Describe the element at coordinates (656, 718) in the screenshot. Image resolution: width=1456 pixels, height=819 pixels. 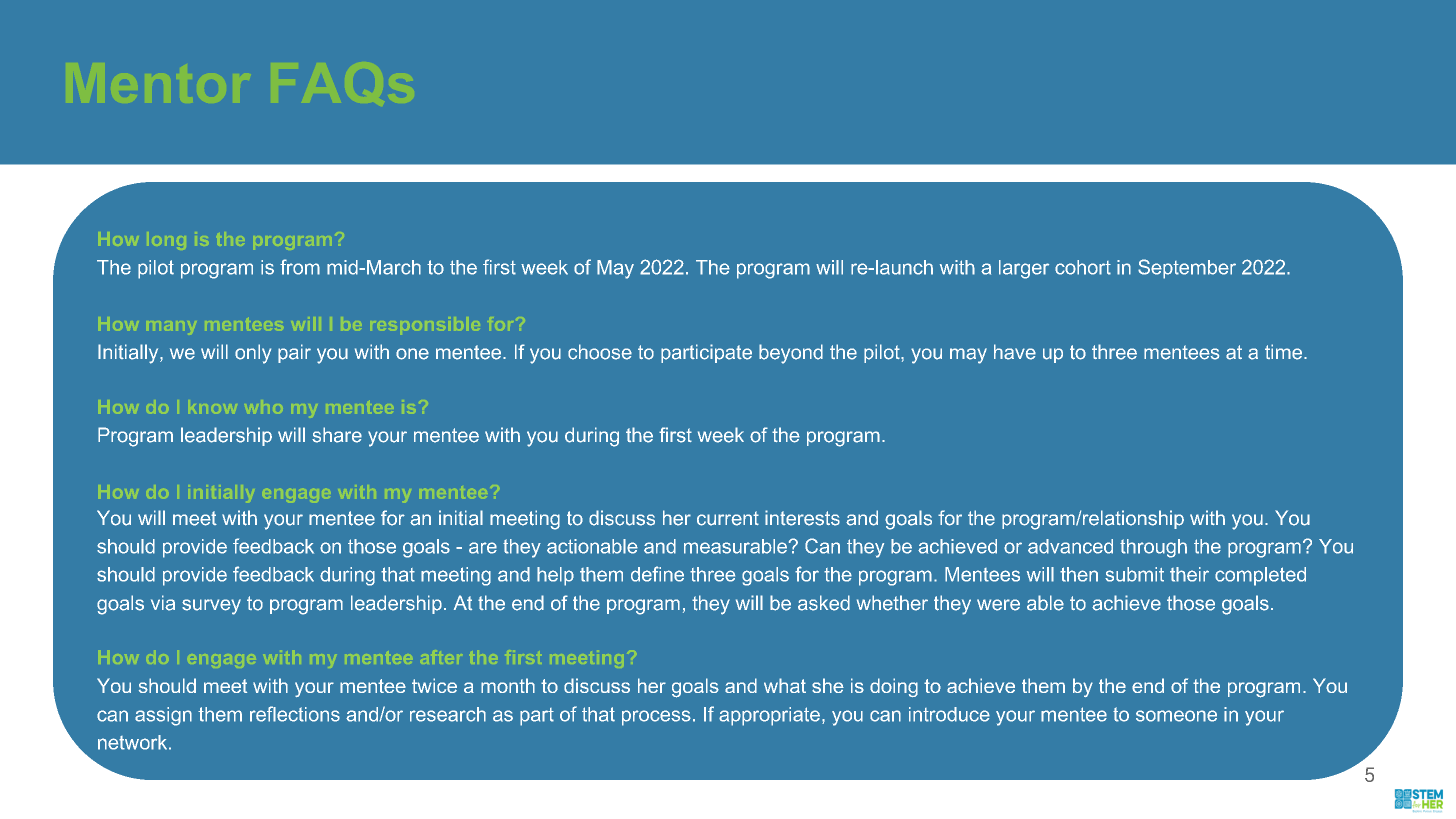
I see `process` at that location.
